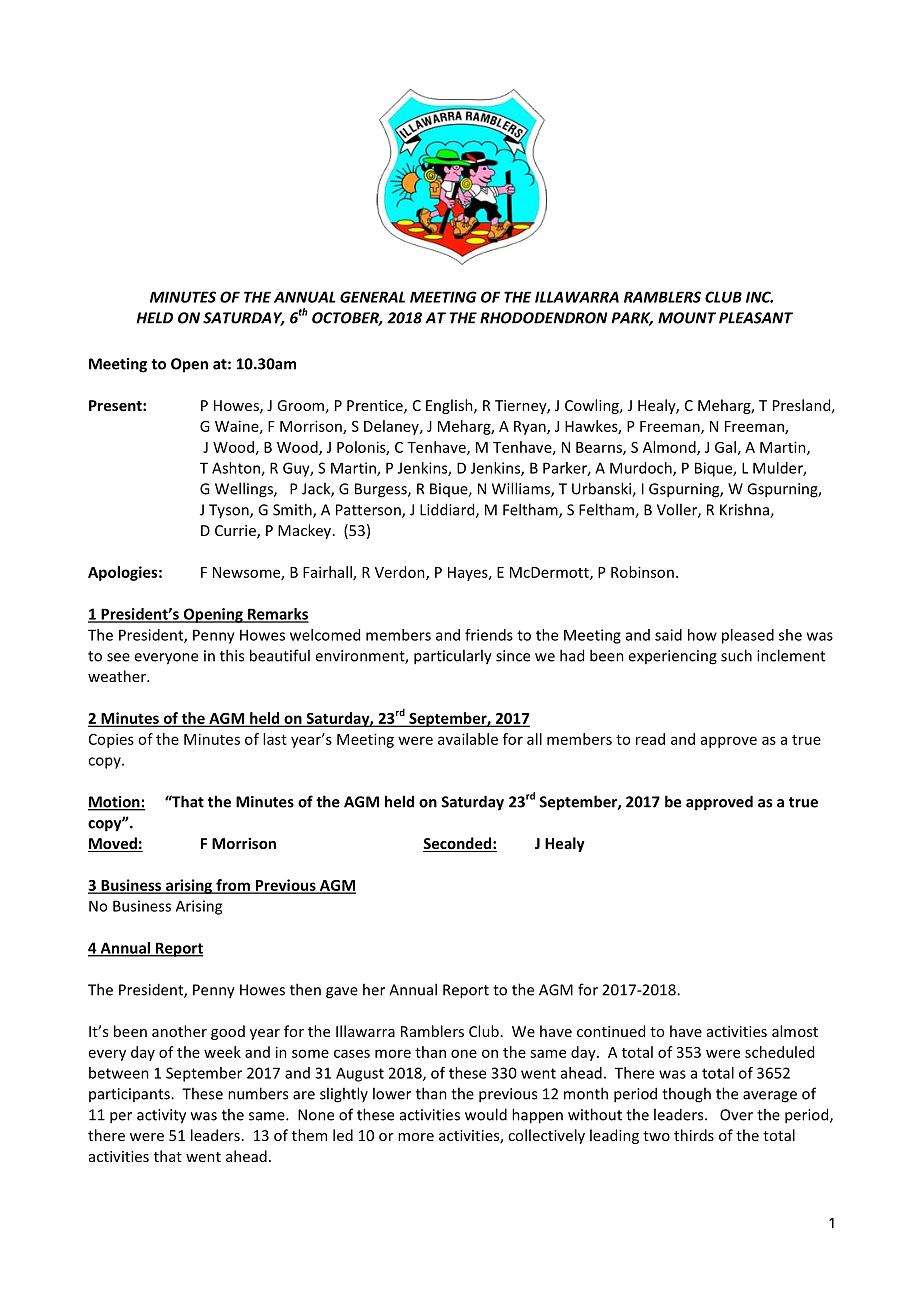 The image size is (924, 1308). I want to click on RHODODENDRON, so click(543, 318).
